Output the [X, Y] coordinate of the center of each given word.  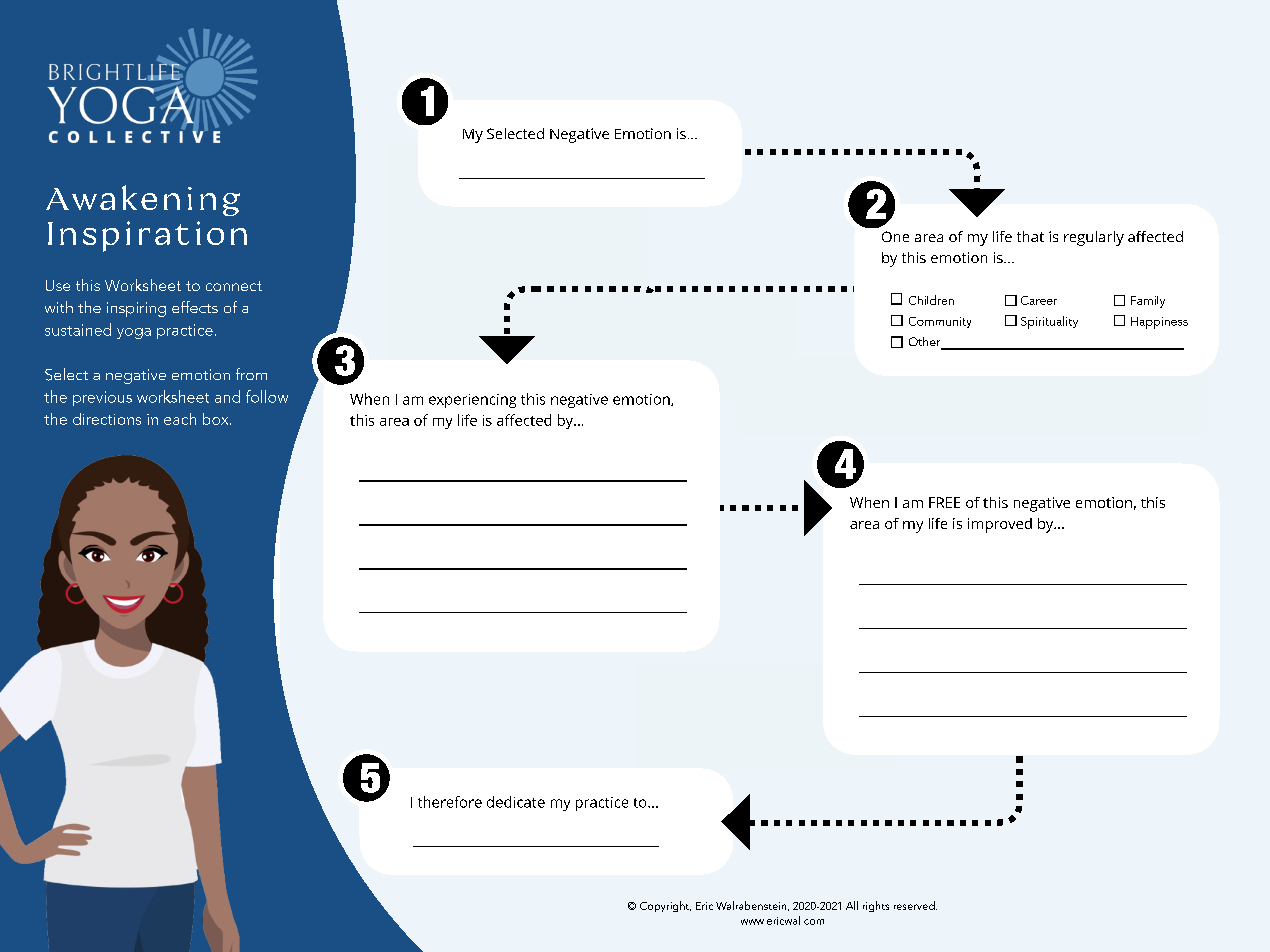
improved [1000, 525]
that [1030, 236]
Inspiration [147, 236]
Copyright [665, 906]
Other [926, 343]
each [180, 419]
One [895, 236]
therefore [450, 802]
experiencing [472, 401]
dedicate [516, 802]
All [852, 905]
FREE [944, 502]
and [227, 396]
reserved [915, 905]
